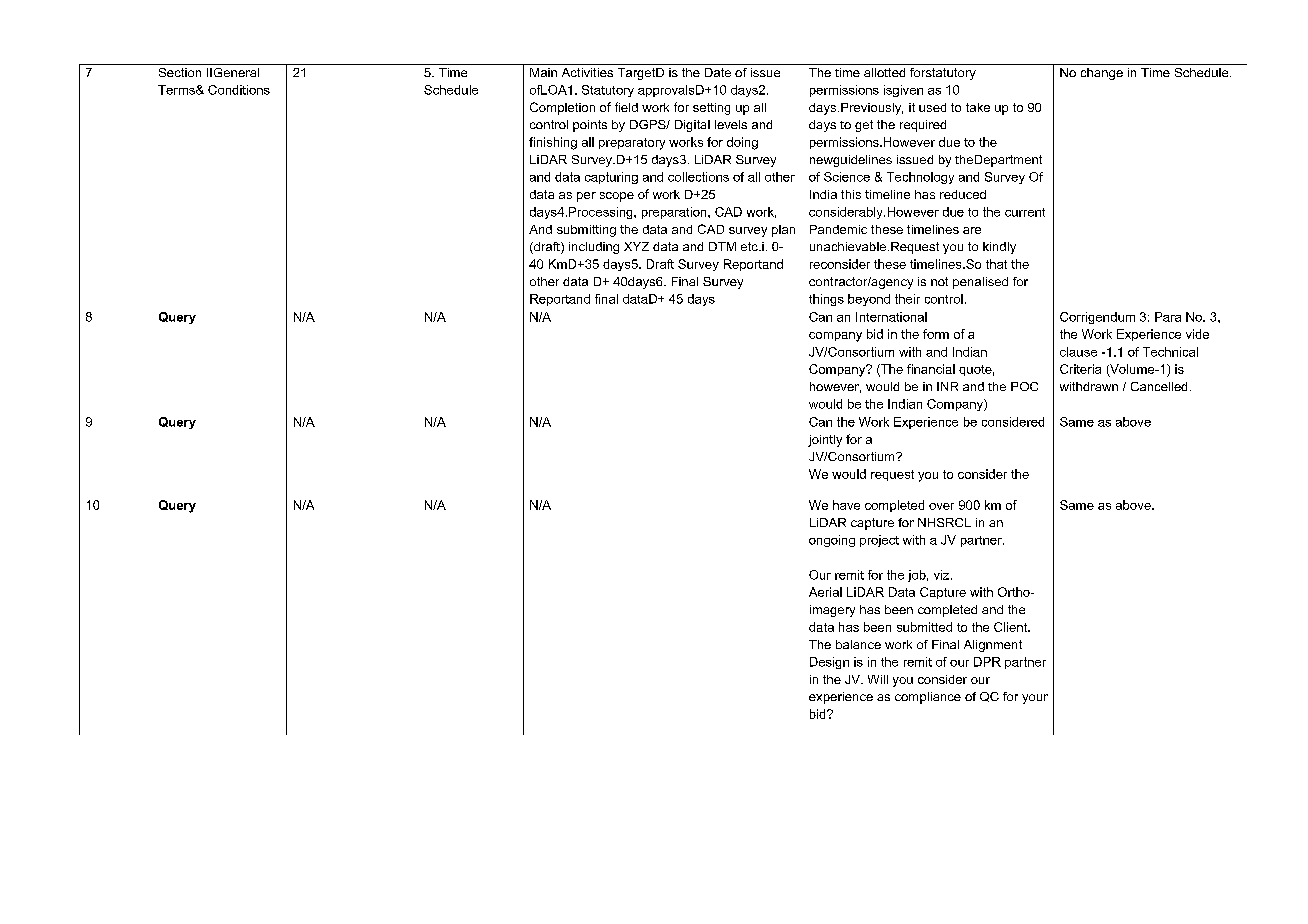 The height and width of the page is (924, 1308). Describe the element at coordinates (829, 663) in the page. I see `Design` at that location.
